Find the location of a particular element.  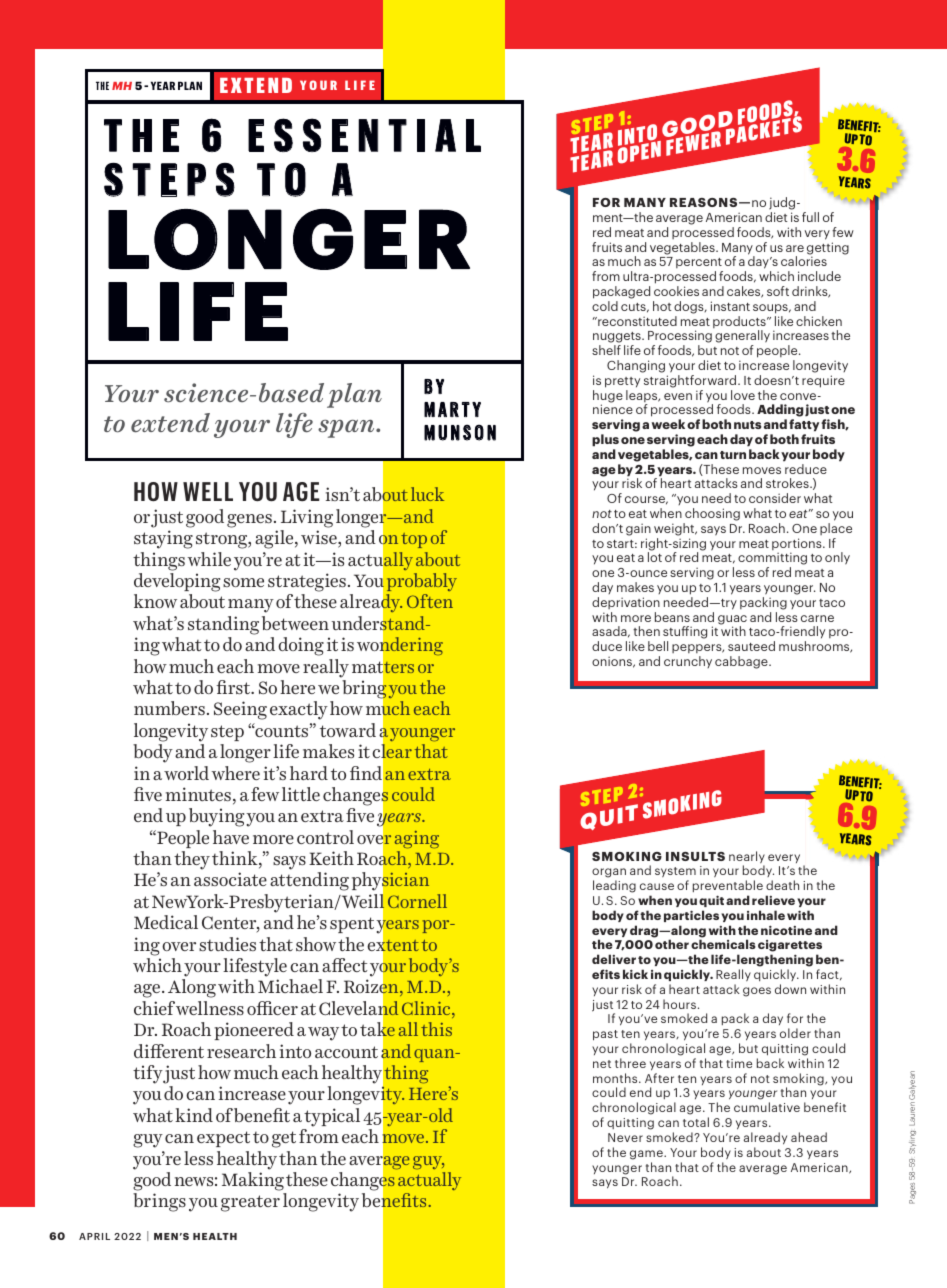

guac is located at coordinates (732, 621).
